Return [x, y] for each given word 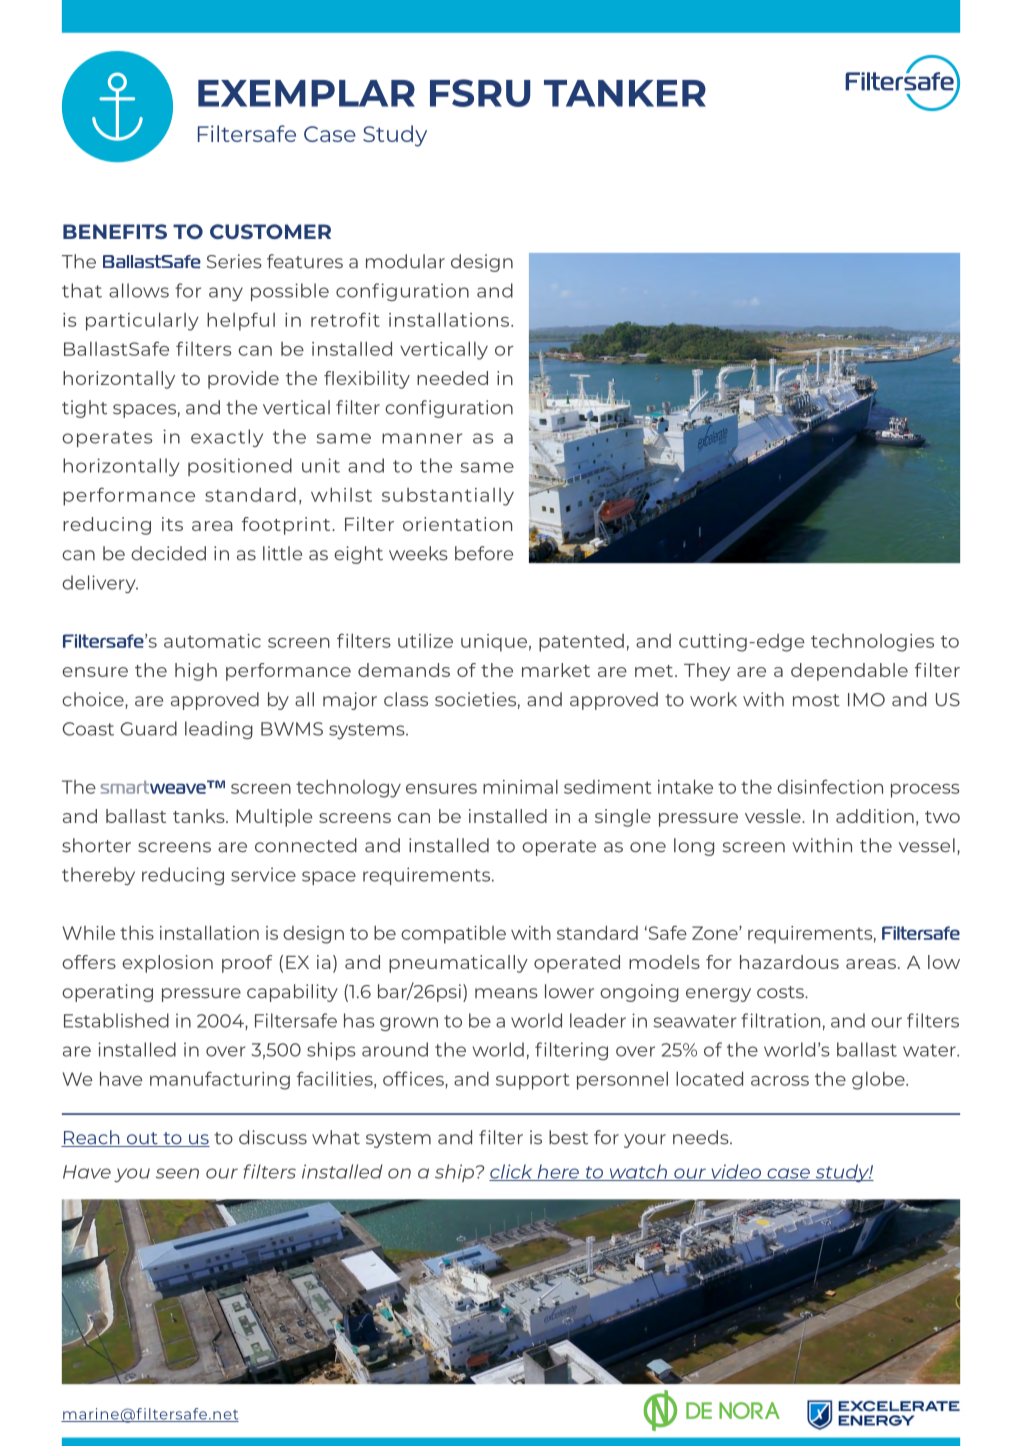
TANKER [625, 93]
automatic [212, 641]
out [142, 1139]
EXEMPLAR [306, 93]
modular [405, 261]
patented [581, 643]
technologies [872, 643]
